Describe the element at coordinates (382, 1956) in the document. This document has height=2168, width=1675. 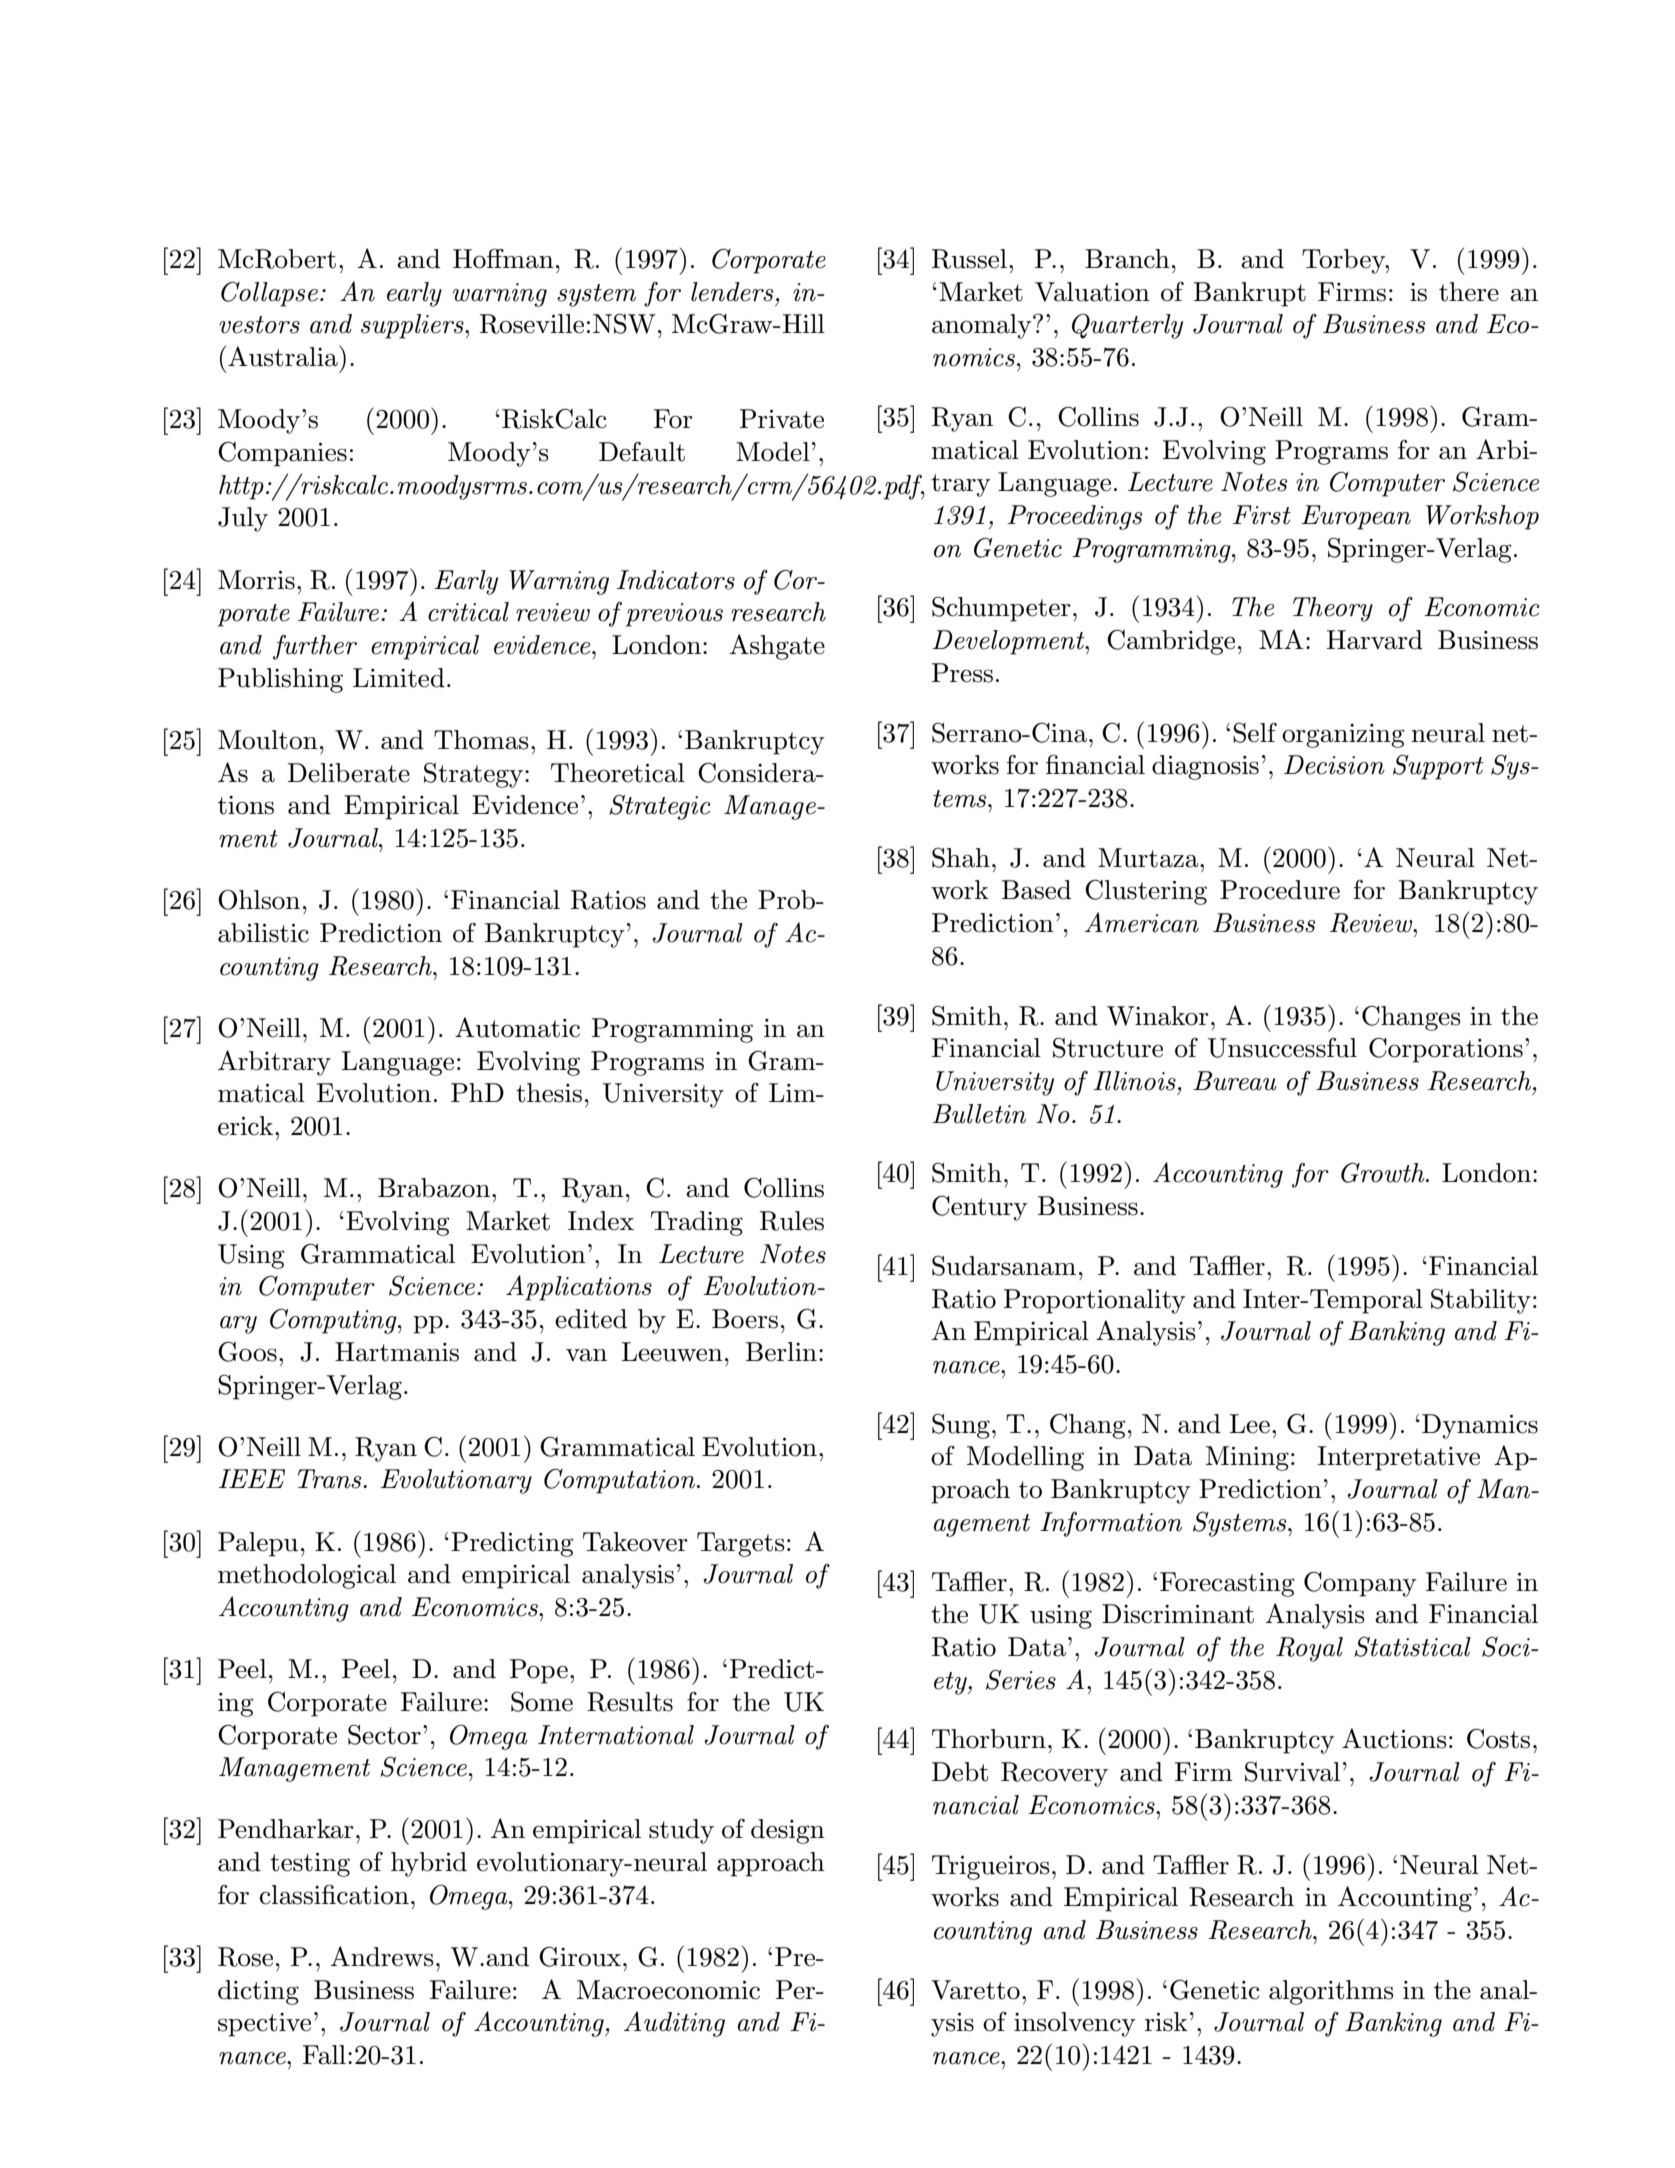
I see `Andrews` at that location.
